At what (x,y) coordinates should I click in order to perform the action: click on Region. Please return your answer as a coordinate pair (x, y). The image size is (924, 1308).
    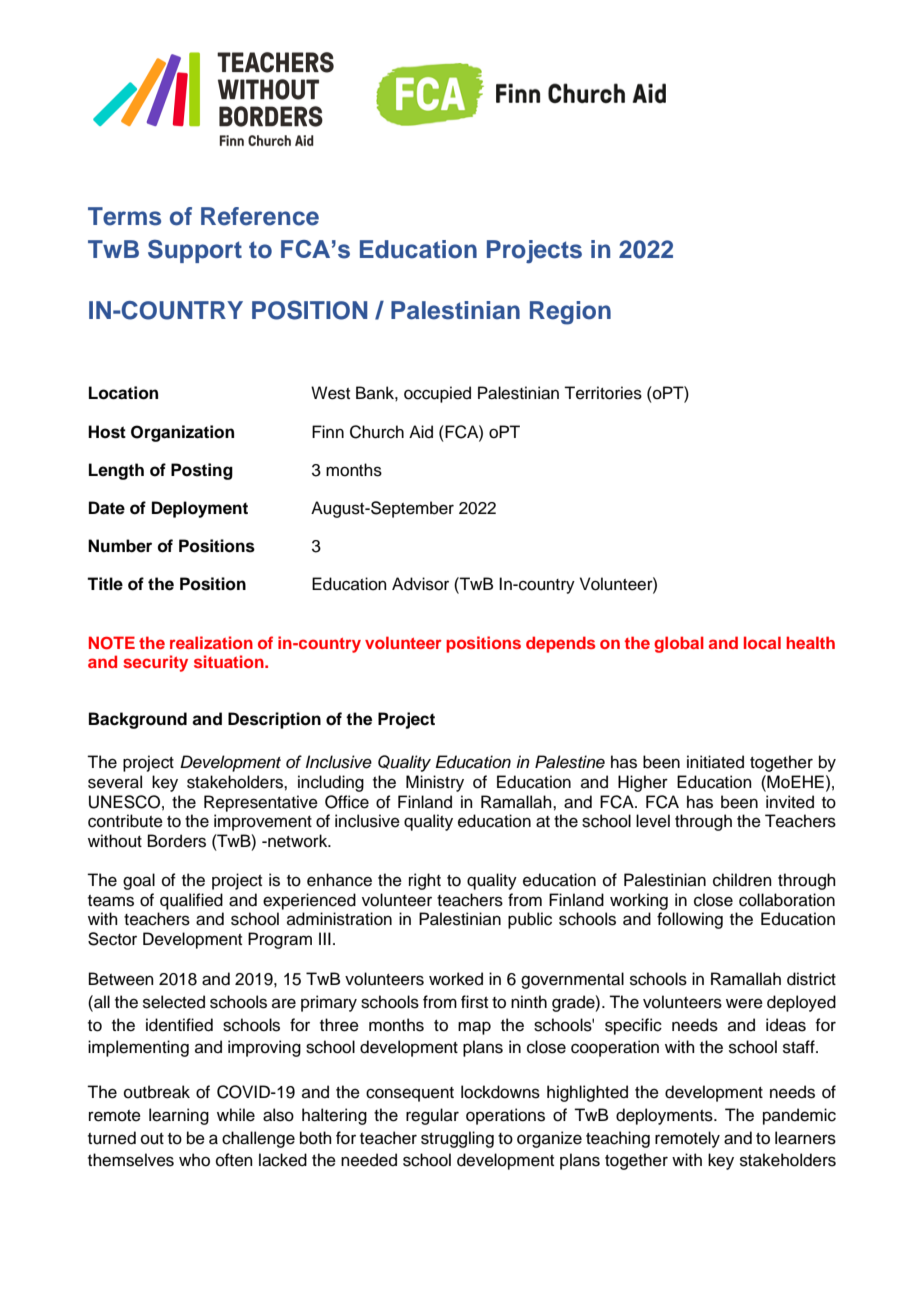
    Looking at the image, I should click on (570, 313).
